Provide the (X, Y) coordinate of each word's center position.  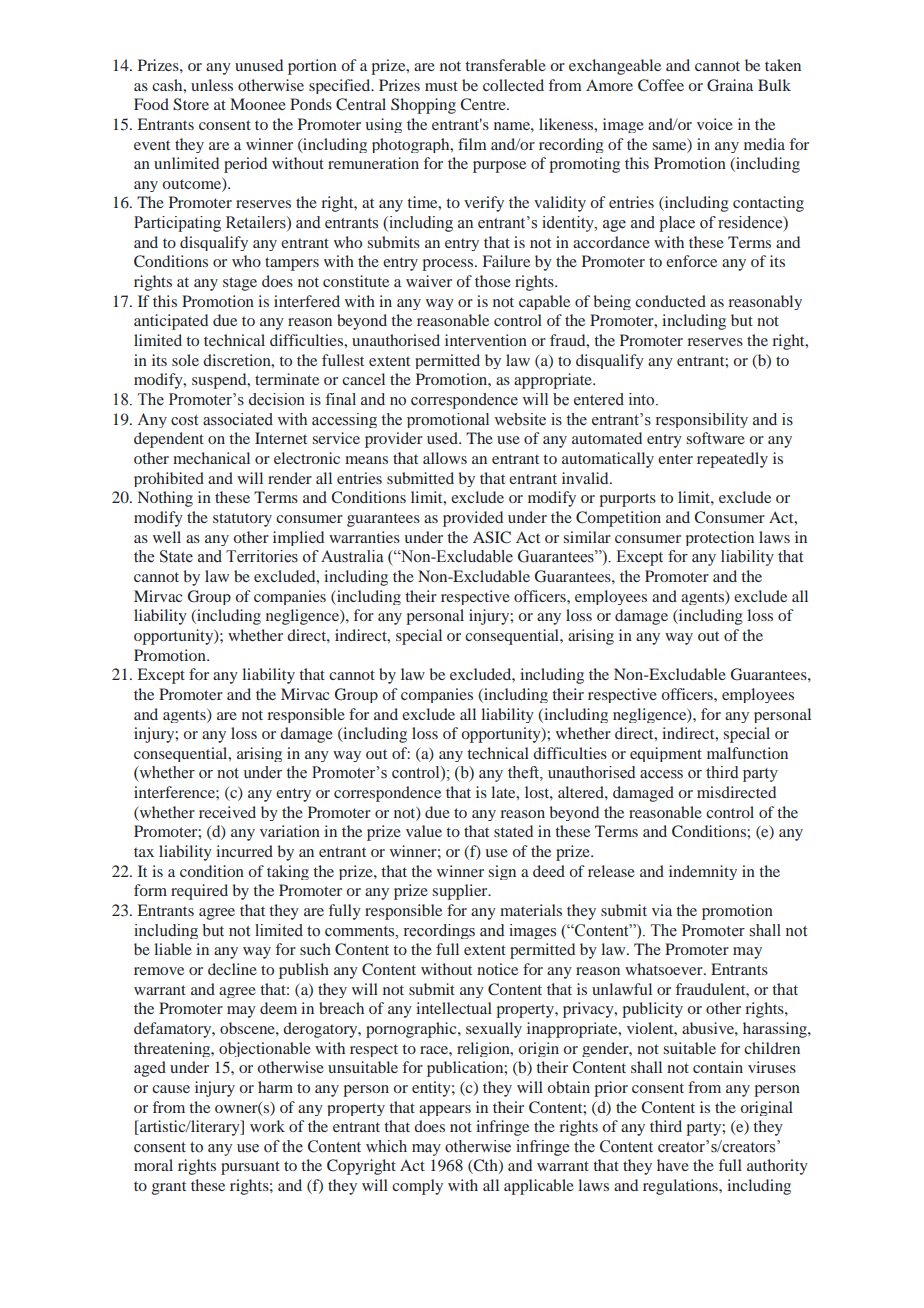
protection (720, 538)
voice (715, 124)
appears (445, 1110)
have (673, 1165)
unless (212, 85)
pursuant (250, 1168)
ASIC (492, 537)
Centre (484, 104)
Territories (262, 556)
